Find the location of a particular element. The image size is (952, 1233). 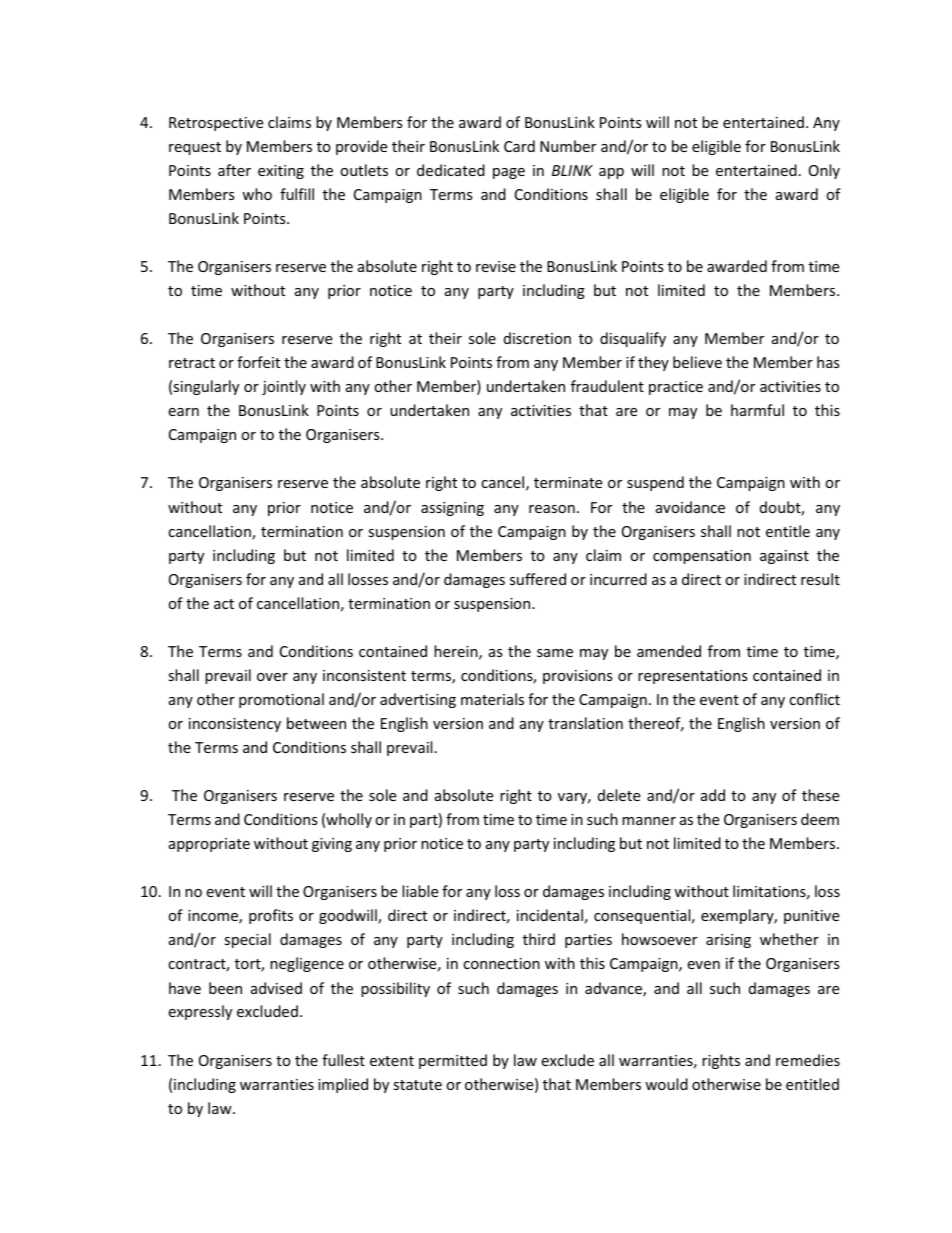

believe is located at coordinates (697, 362).
